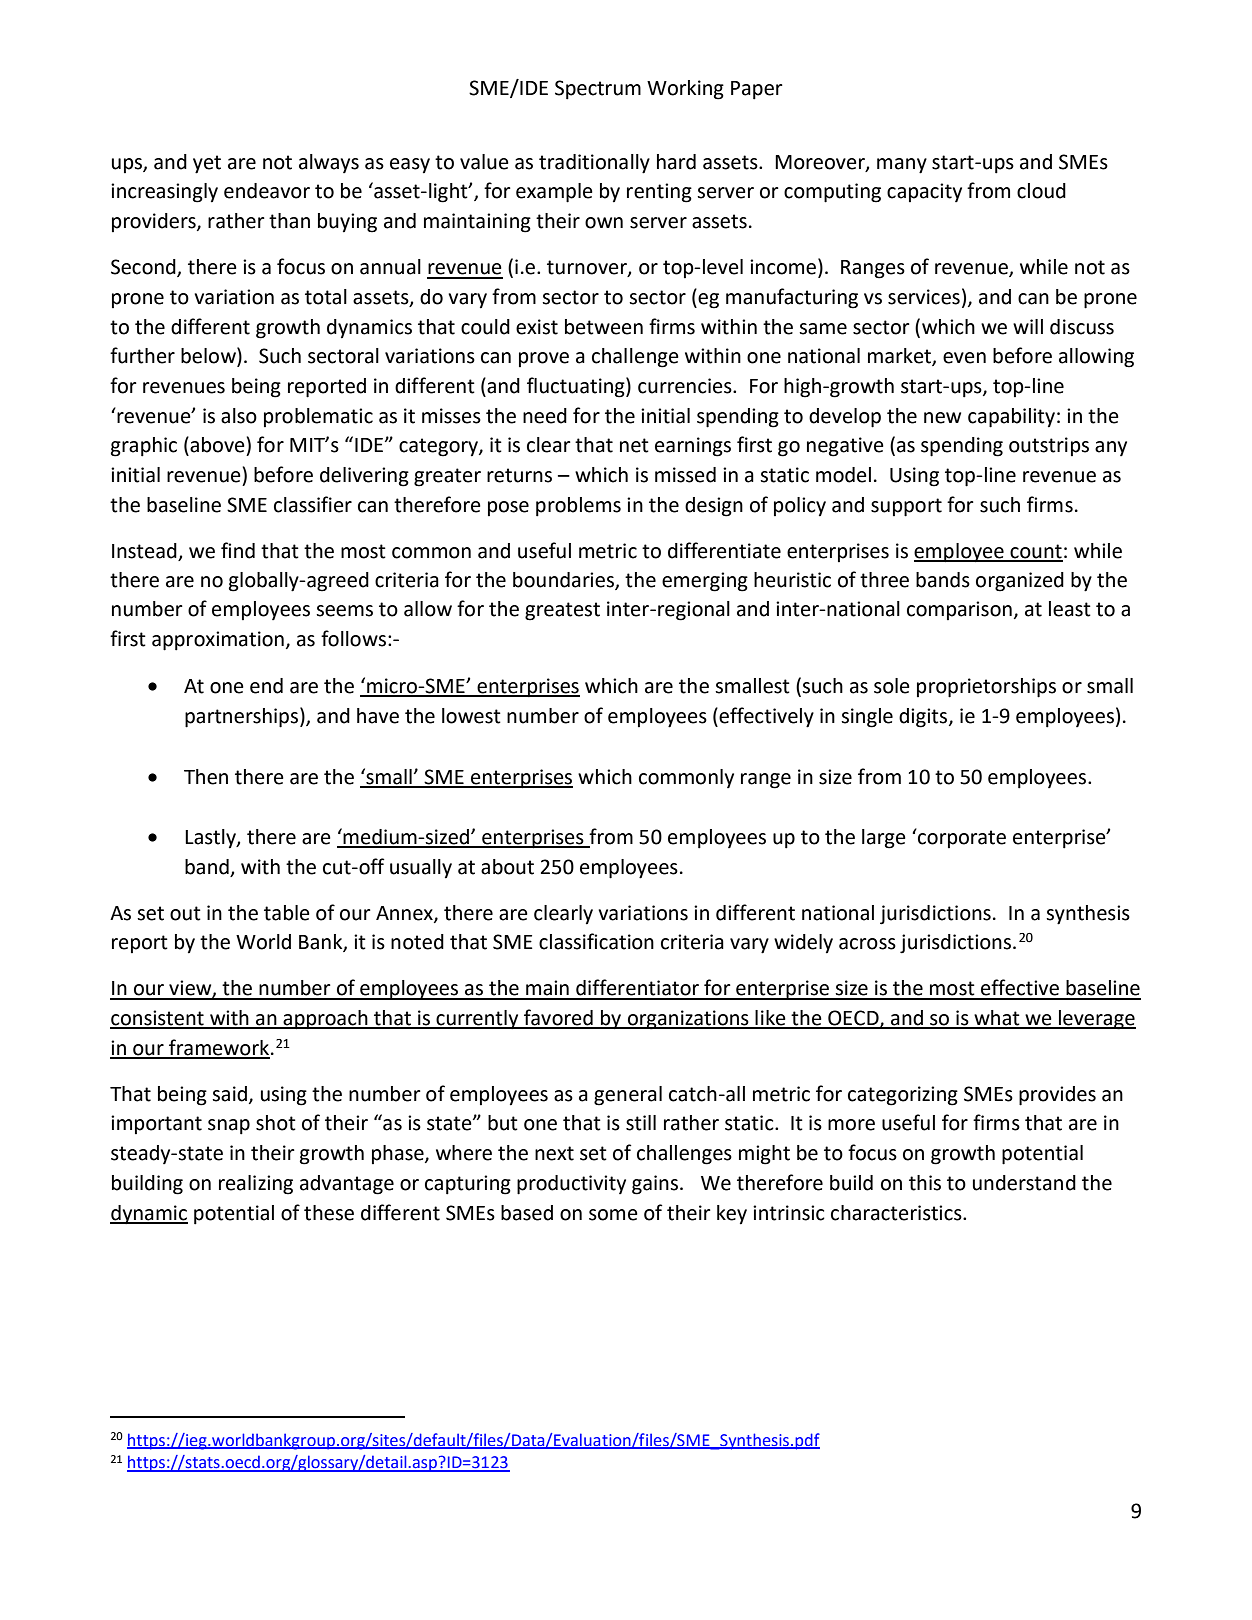 This document has height=1620, width=1252. Describe the element at coordinates (986, 688) in the document. I see `proprietorships` at that location.
